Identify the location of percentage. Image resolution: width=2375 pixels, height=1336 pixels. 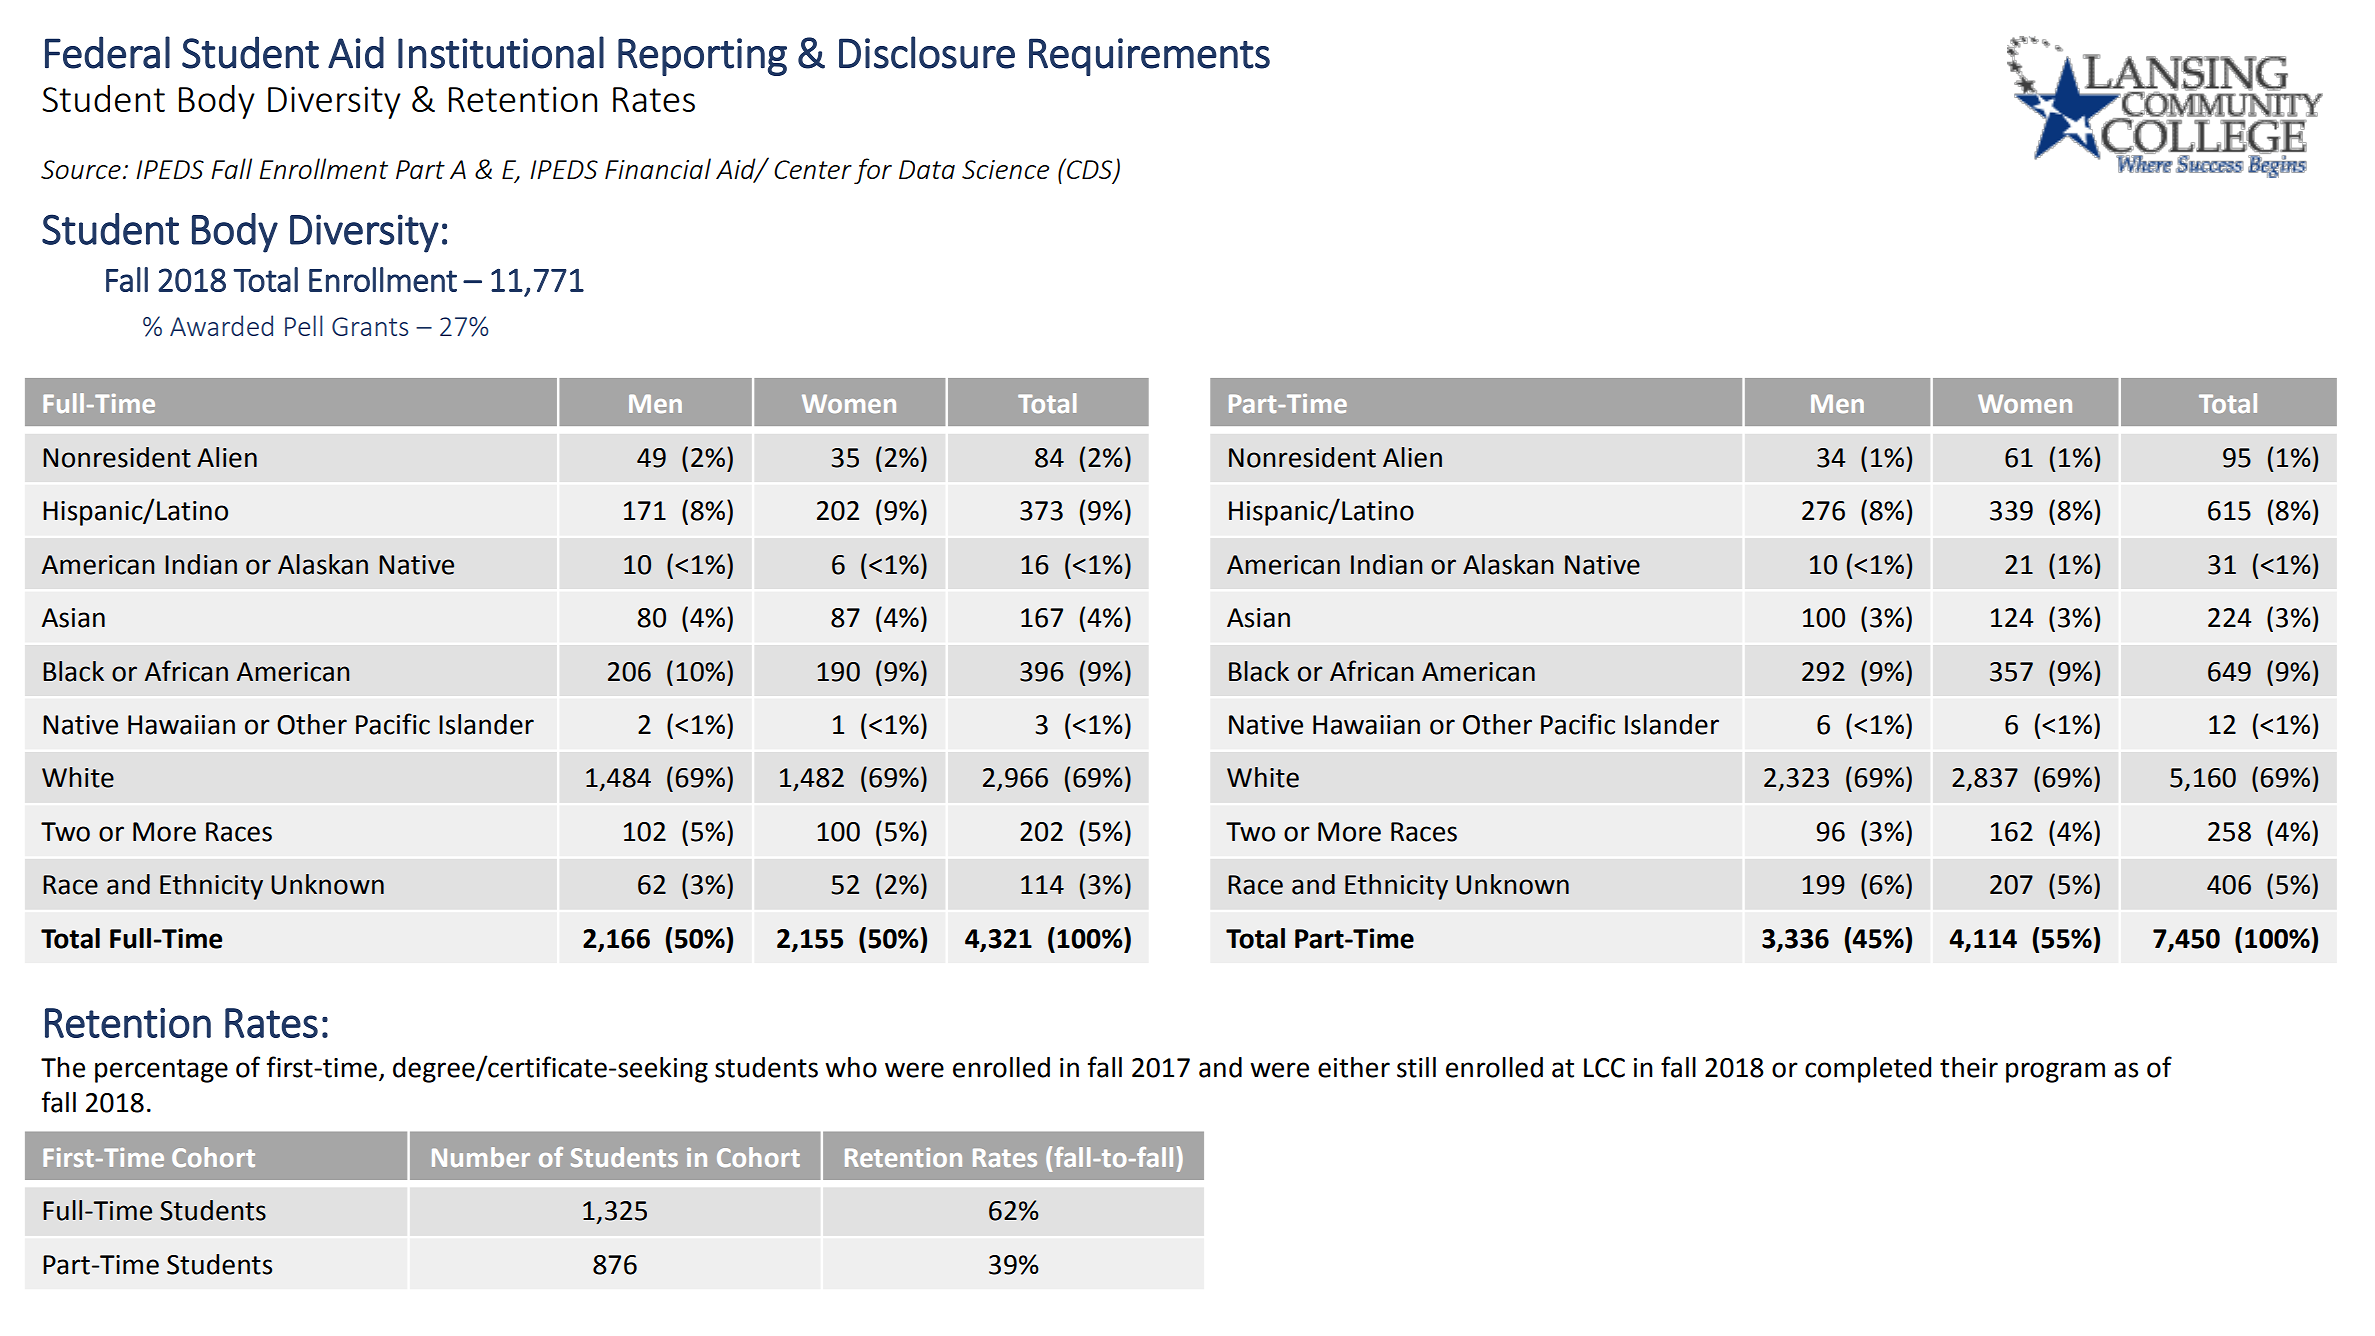
(161, 1071).
